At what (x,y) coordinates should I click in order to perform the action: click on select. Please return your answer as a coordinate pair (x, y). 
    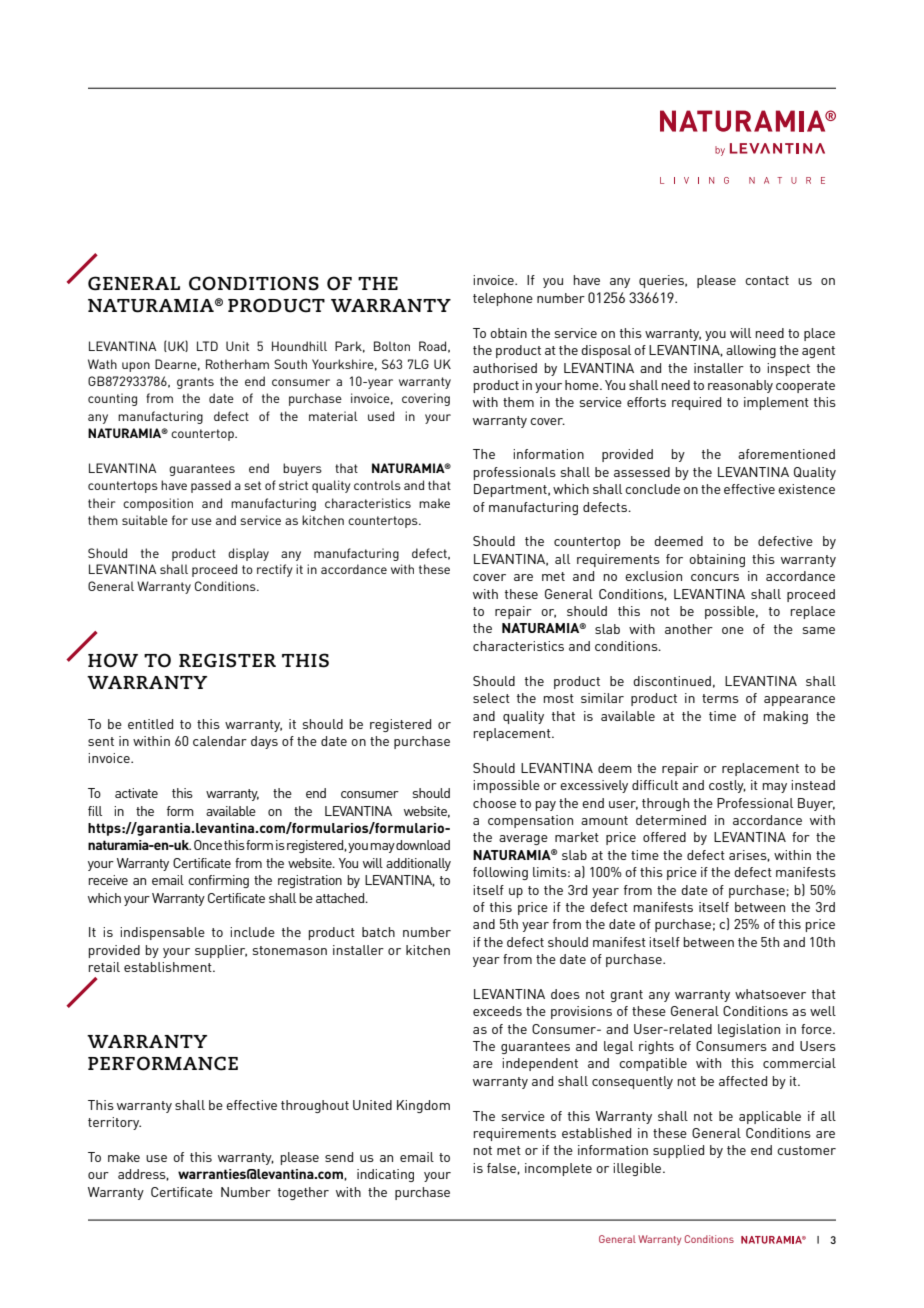
    Looking at the image, I should click on (491, 698).
